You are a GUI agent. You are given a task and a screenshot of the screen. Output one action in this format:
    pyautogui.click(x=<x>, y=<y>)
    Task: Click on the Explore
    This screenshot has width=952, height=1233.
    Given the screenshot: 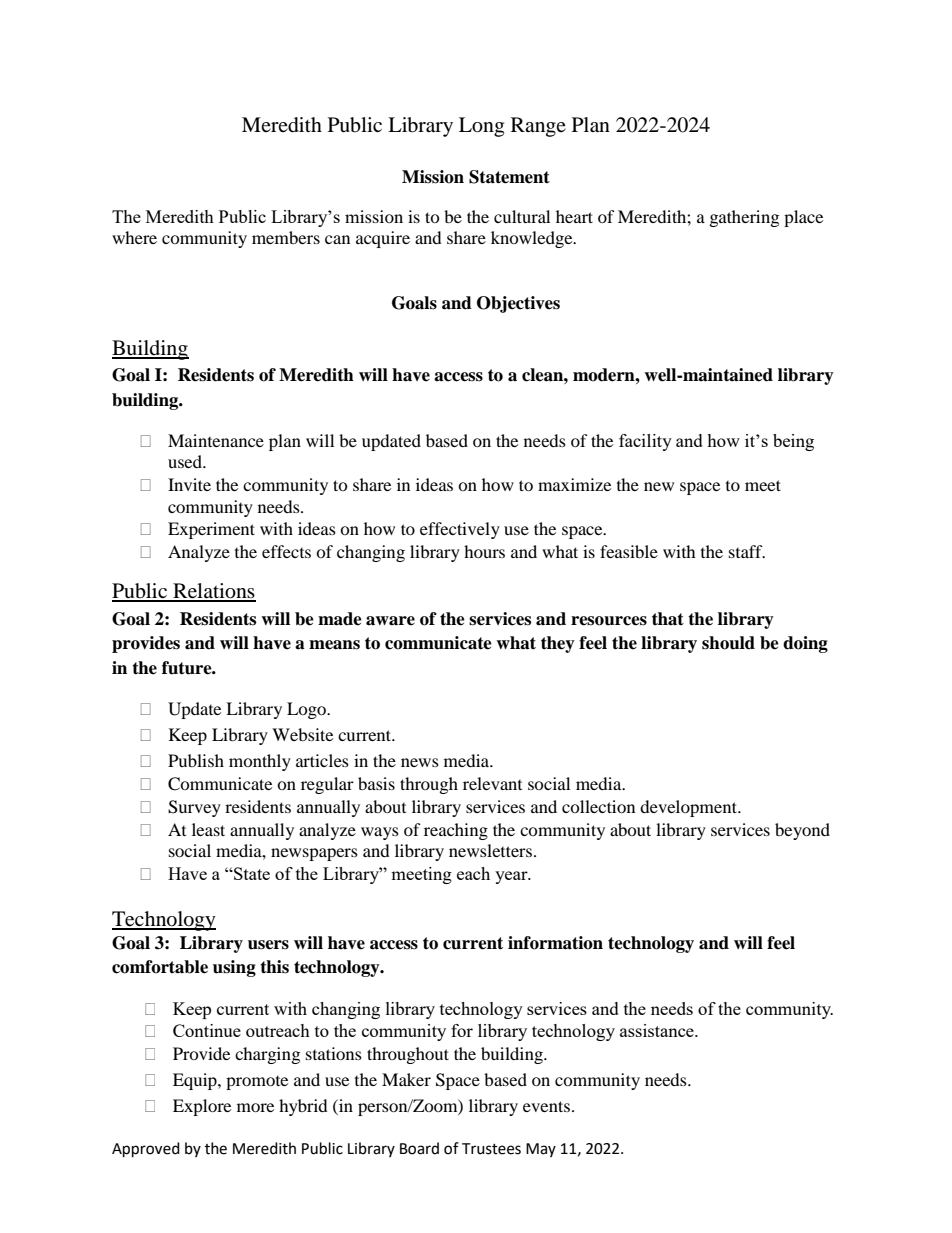 What is the action you would take?
    pyautogui.click(x=202, y=1107)
